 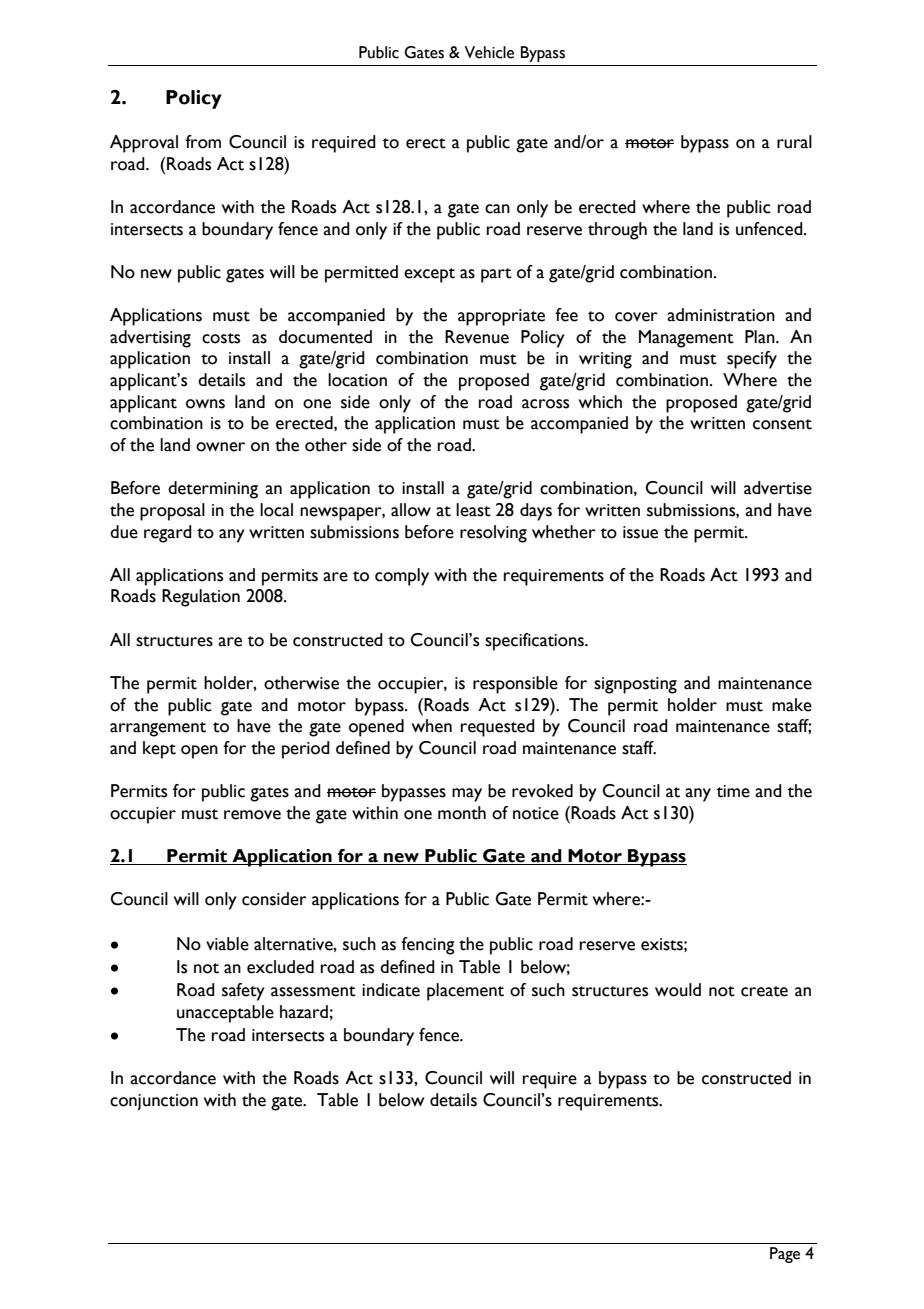 What do you see at coordinates (201, 598) in the image?
I see `Regulation` at bounding box center [201, 598].
